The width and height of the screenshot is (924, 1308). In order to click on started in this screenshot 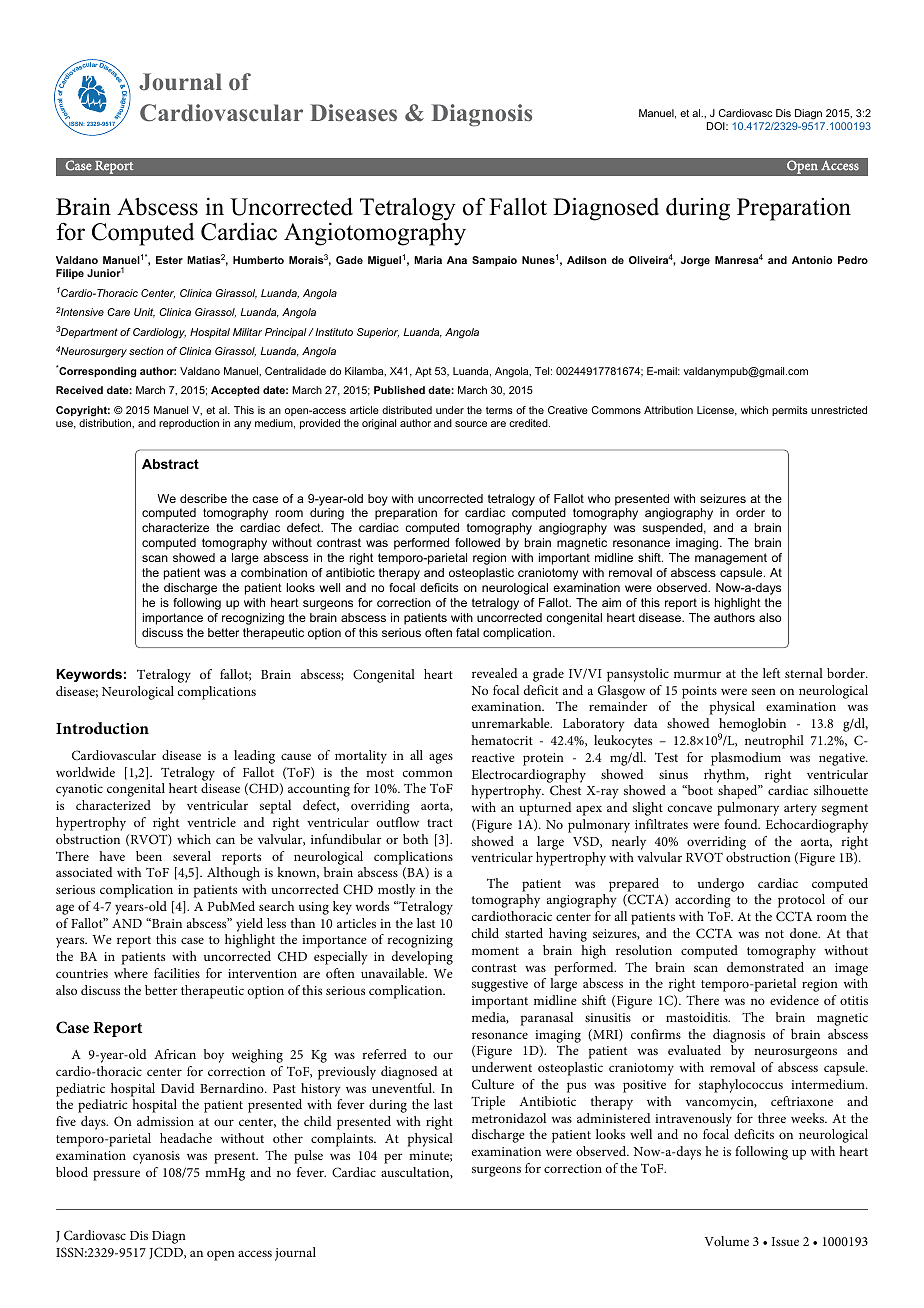, I will do `click(524, 933)`.
